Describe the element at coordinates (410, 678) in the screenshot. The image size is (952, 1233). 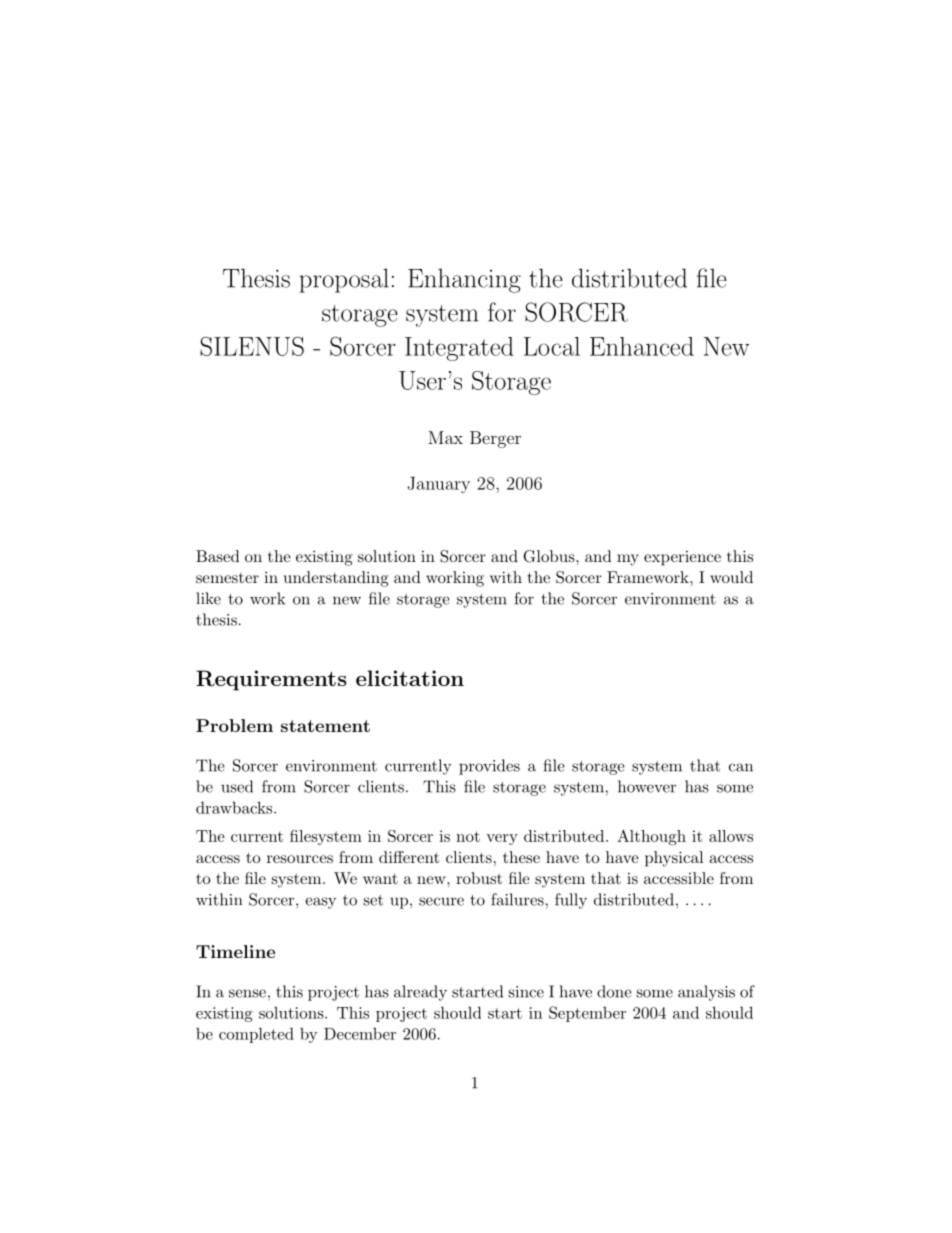
I see `elicitation` at that location.
